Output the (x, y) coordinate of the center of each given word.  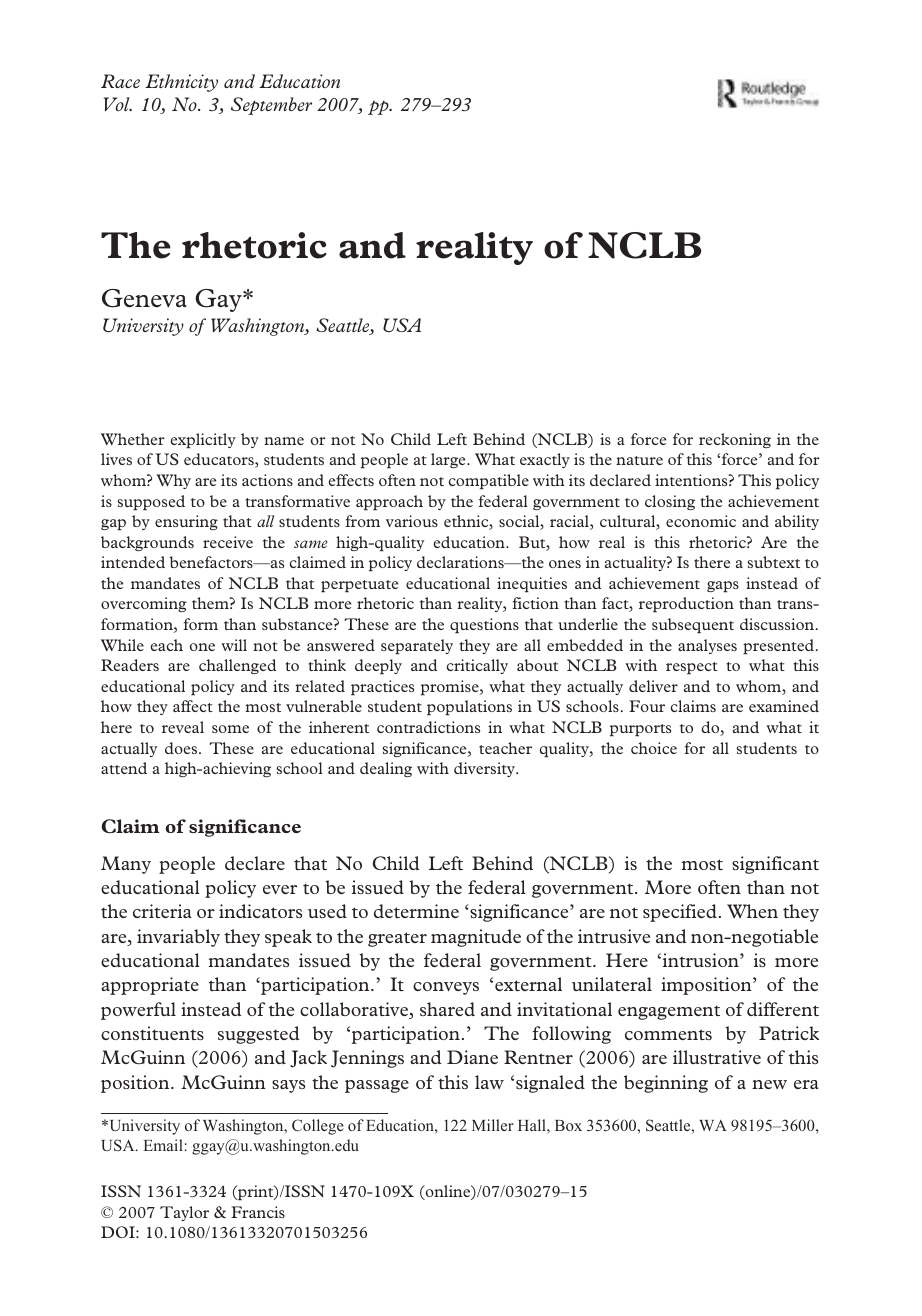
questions (484, 625)
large (449, 460)
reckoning (735, 440)
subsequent (693, 625)
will (234, 645)
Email (163, 1145)
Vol (118, 104)
